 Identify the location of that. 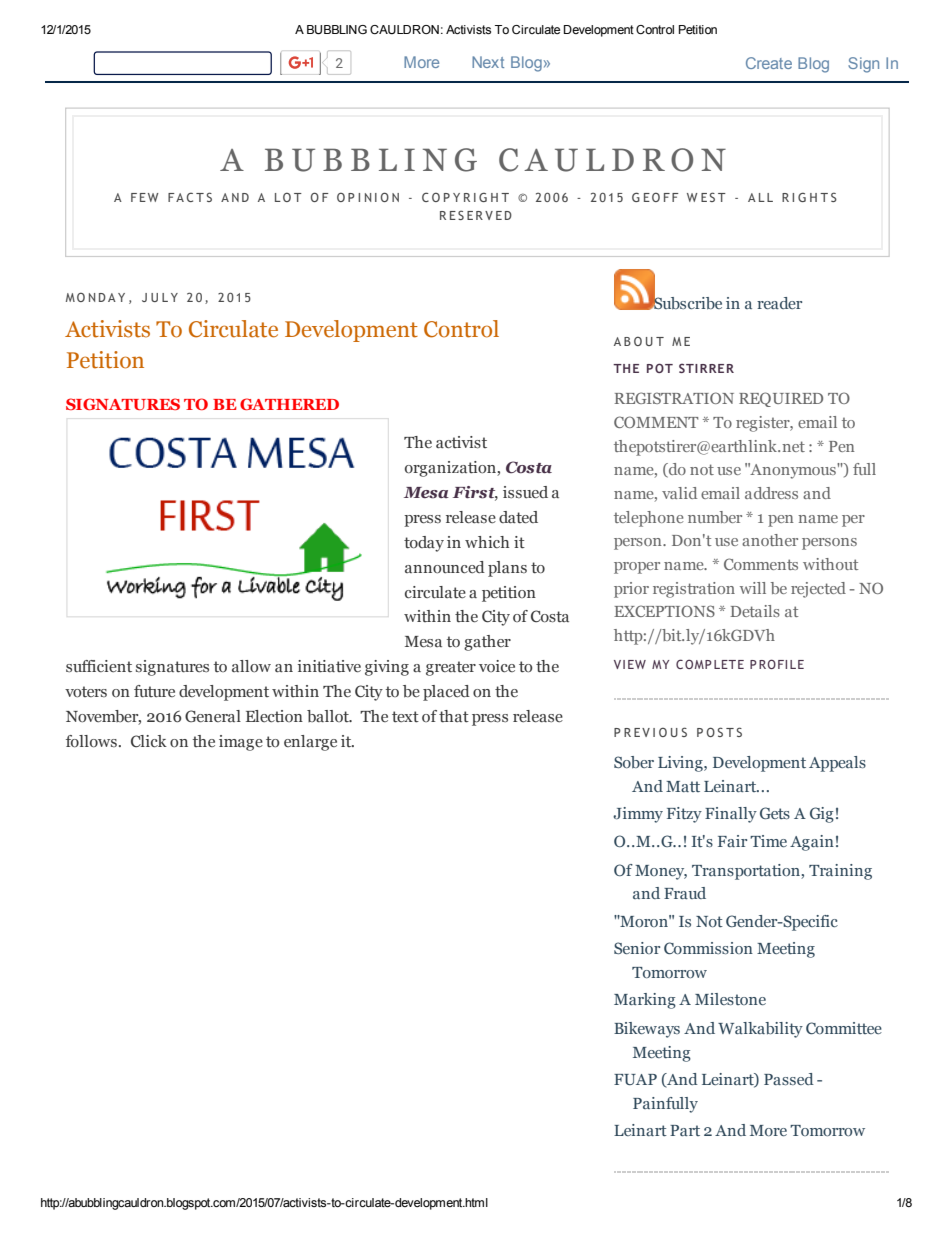
(454, 716).
